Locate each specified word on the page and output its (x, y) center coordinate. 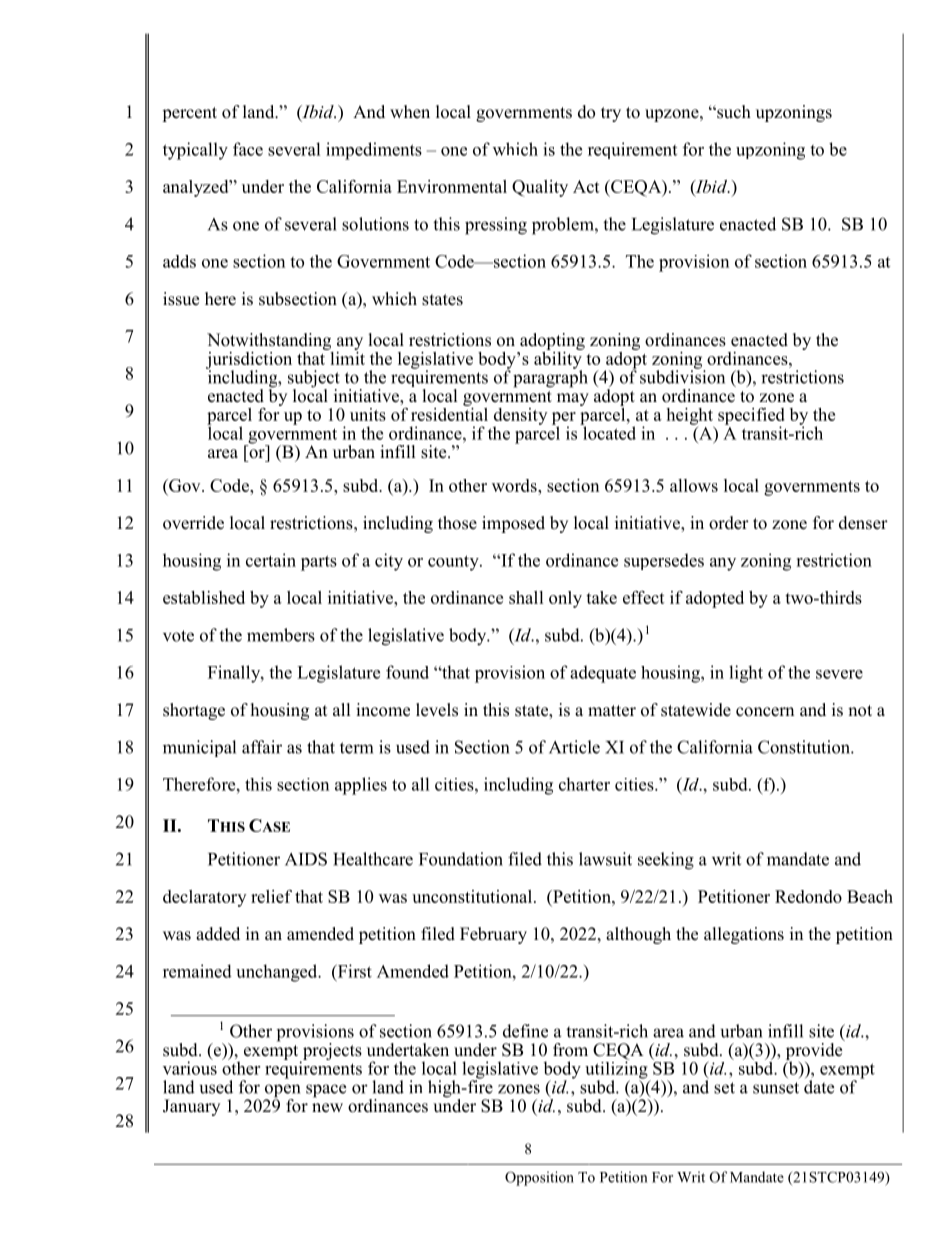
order (729, 523)
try (611, 114)
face (248, 149)
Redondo (808, 896)
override (193, 523)
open (282, 1092)
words (515, 485)
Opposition (539, 1178)
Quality (540, 188)
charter (584, 784)
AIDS (306, 859)
